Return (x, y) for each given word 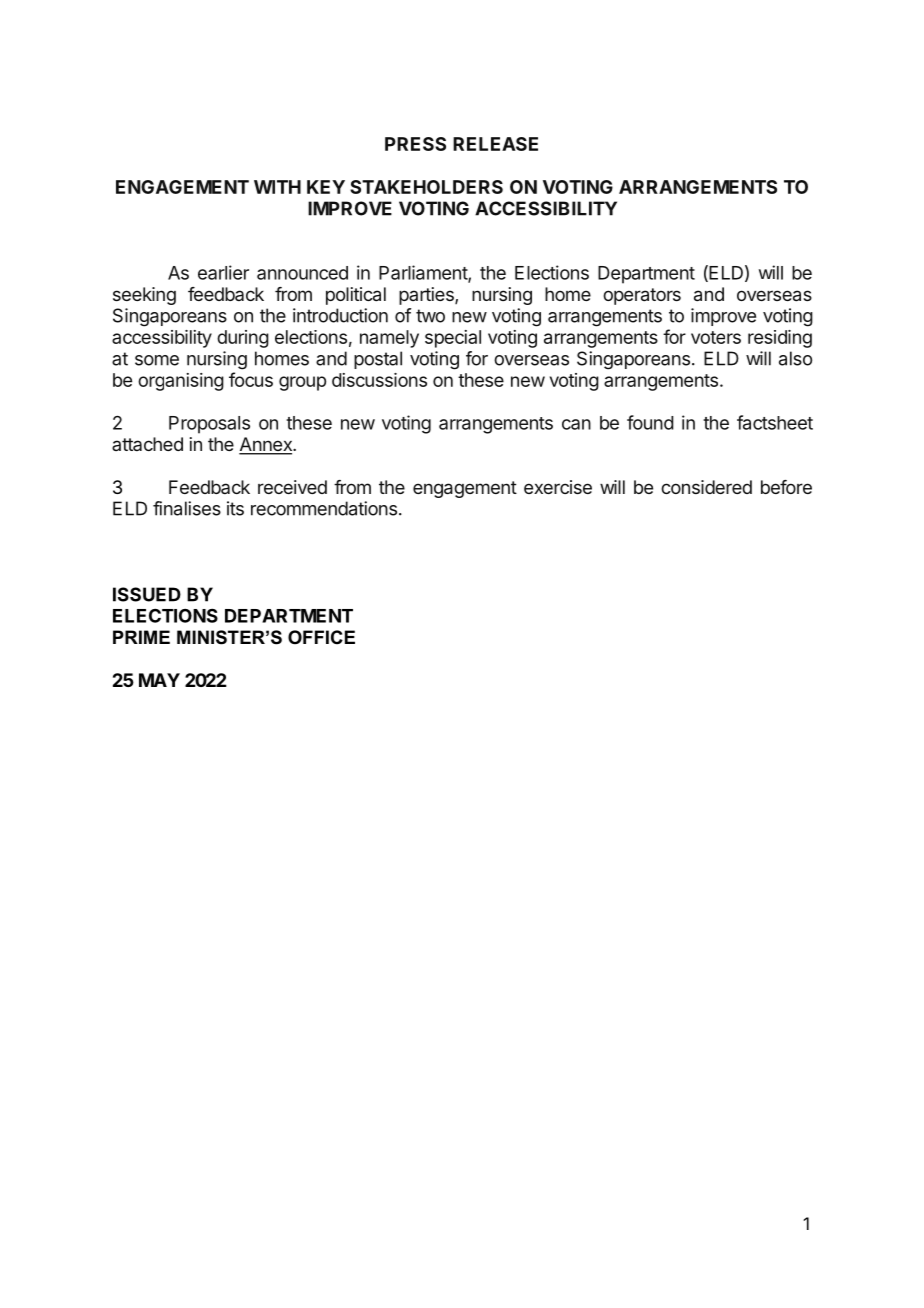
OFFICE (321, 637)
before (786, 487)
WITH (277, 187)
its (235, 508)
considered (706, 487)
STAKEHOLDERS (426, 187)
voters (716, 337)
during (243, 339)
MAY (159, 680)
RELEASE (495, 144)
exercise (558, 487)
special (453, 339)
